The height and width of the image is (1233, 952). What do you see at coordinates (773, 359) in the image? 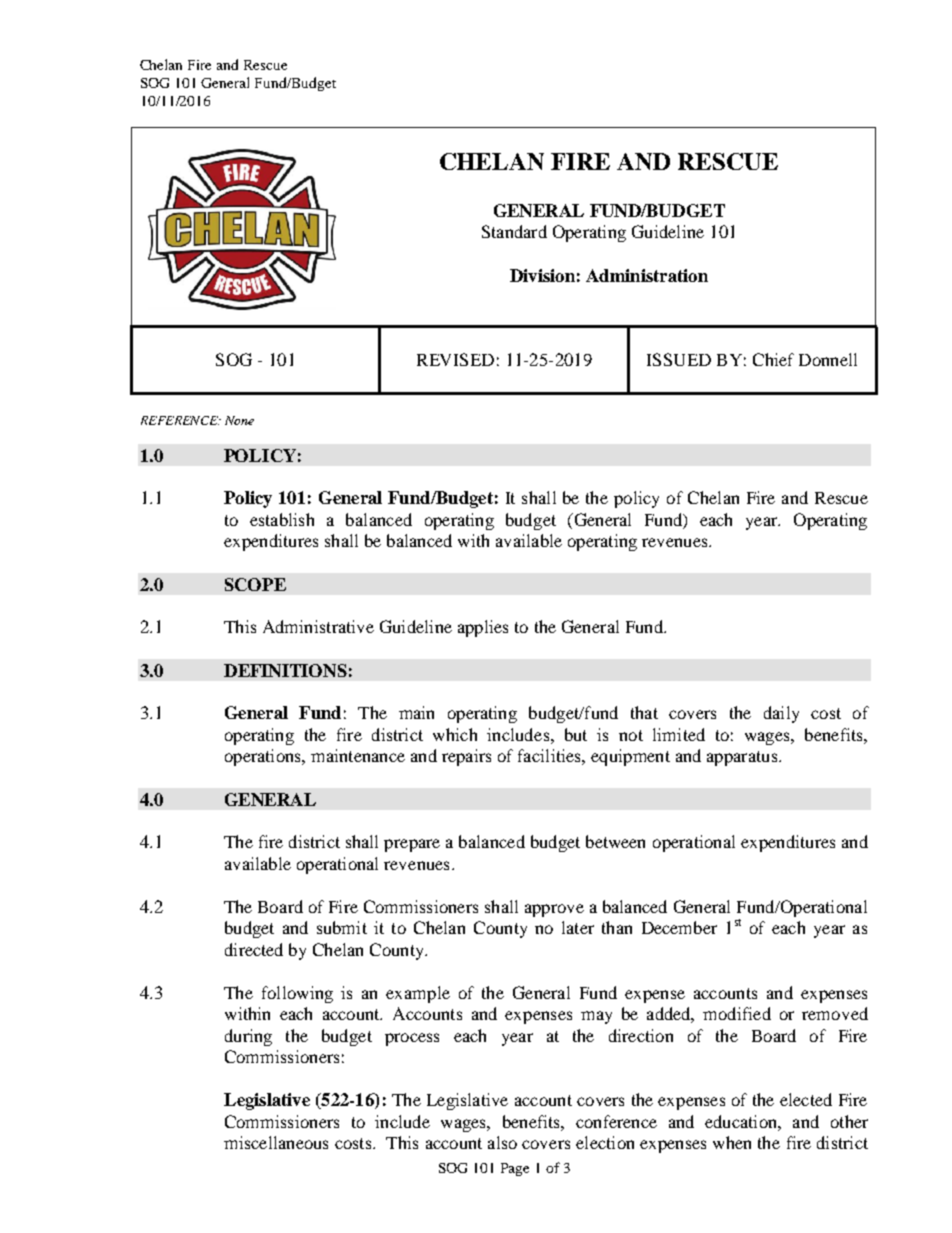
I see `Chief` at bounding box center [773, 359].
